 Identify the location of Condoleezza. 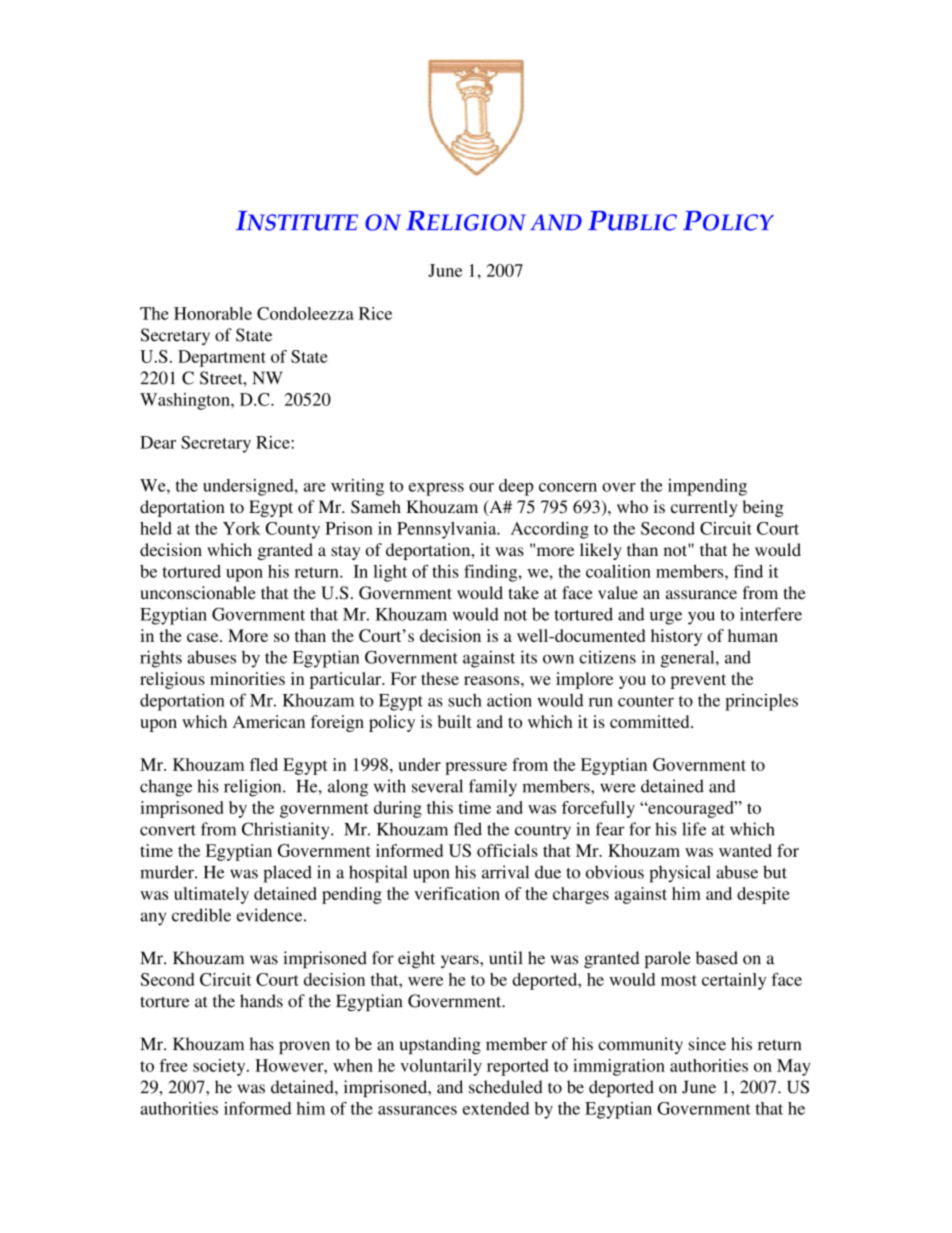
(305, 313).
